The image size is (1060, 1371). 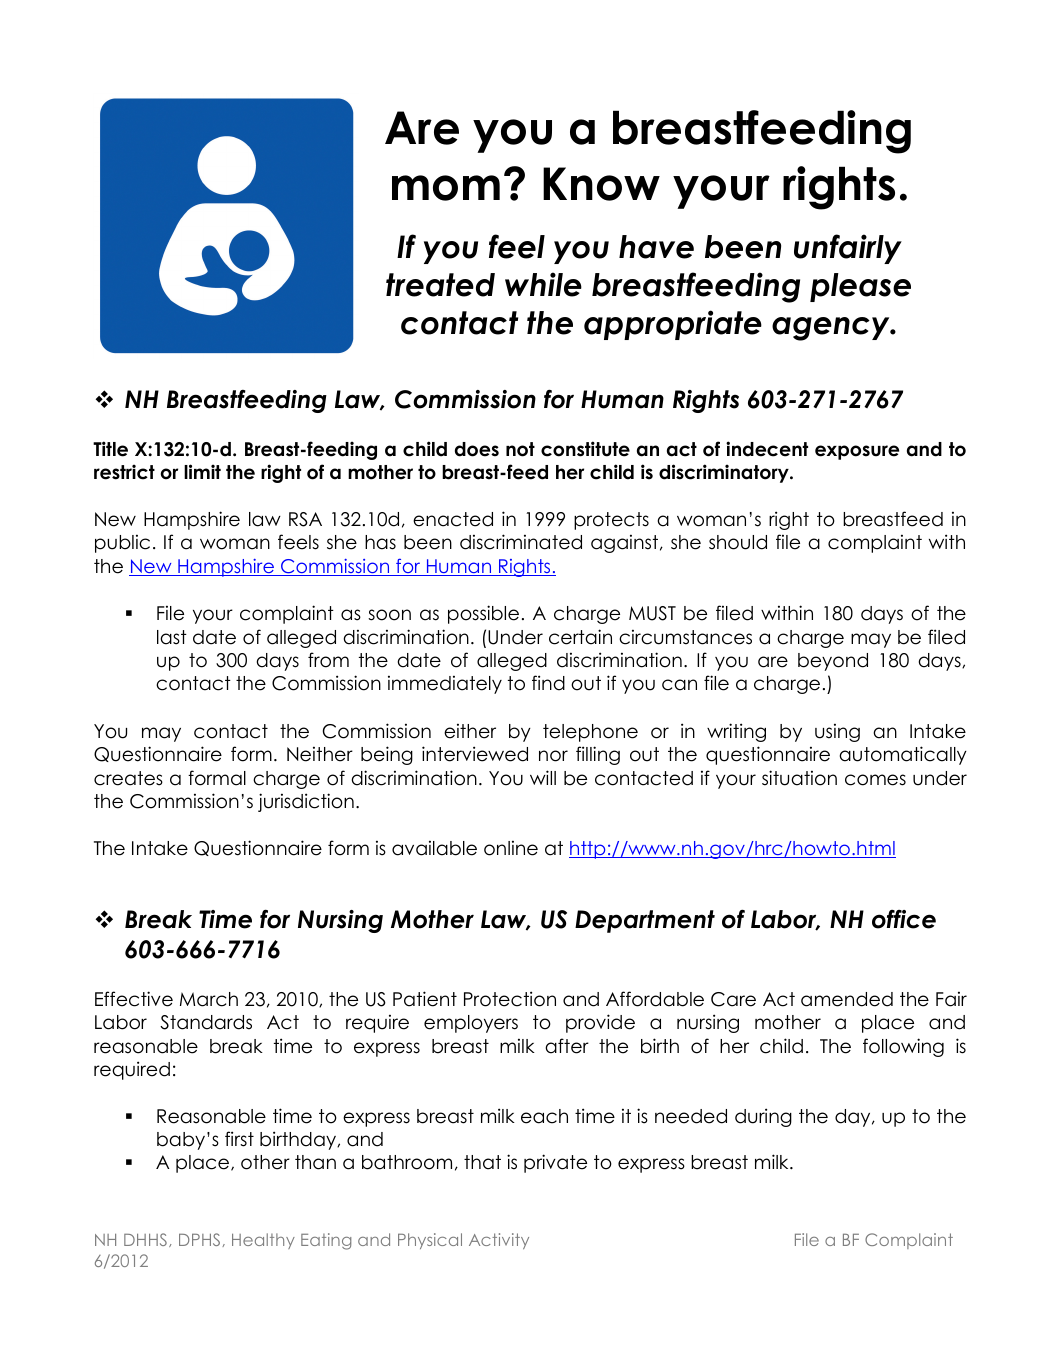 I want to click on mom, so click(x=446, y=188).
